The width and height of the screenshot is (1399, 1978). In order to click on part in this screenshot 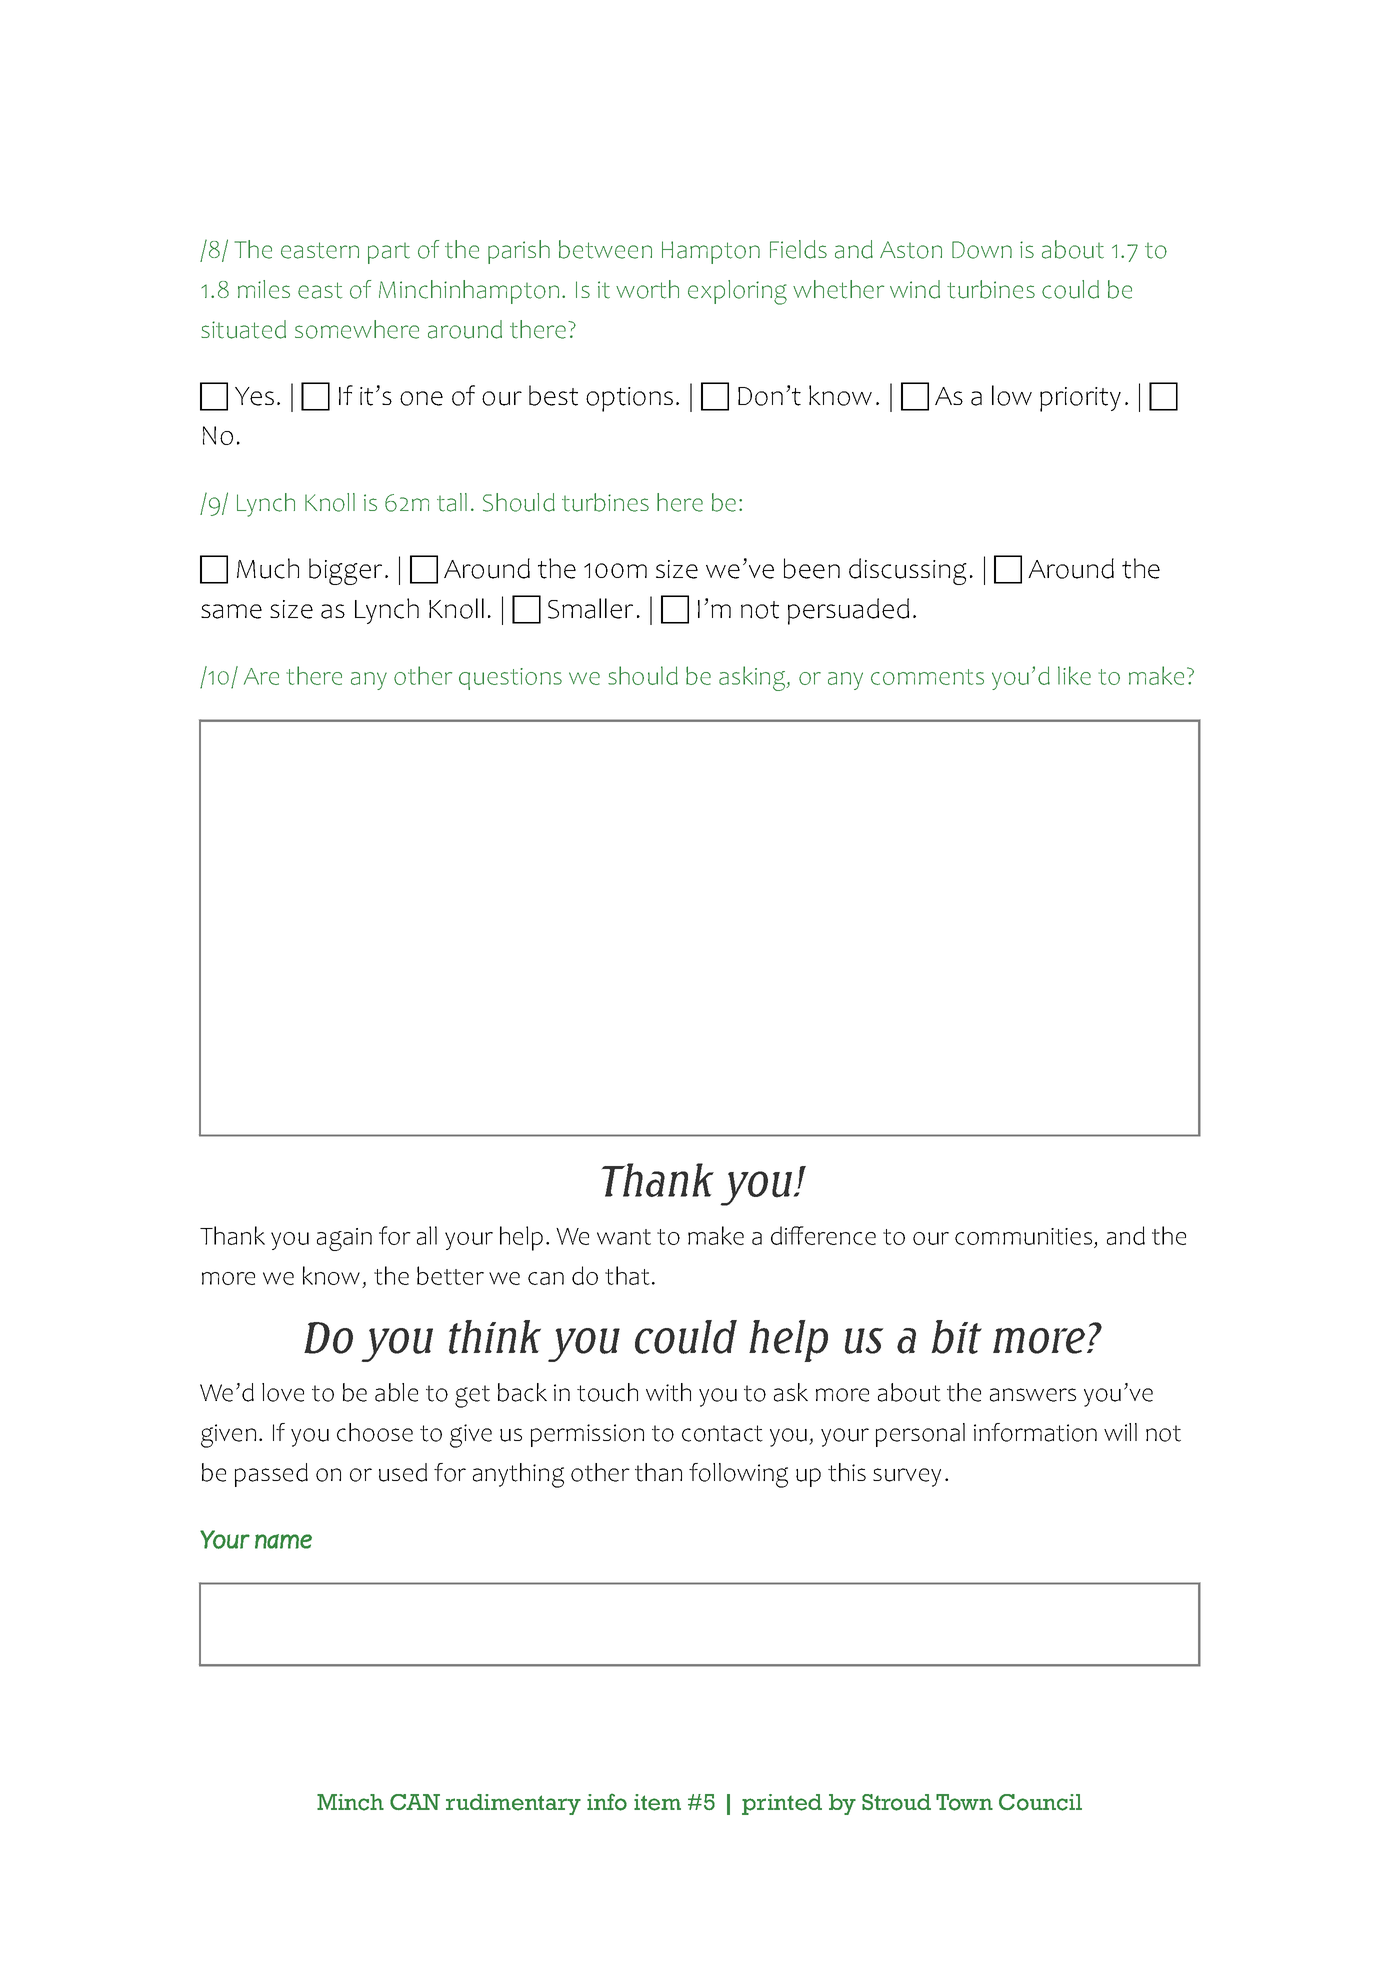, I will do `click(389, 253)`.
